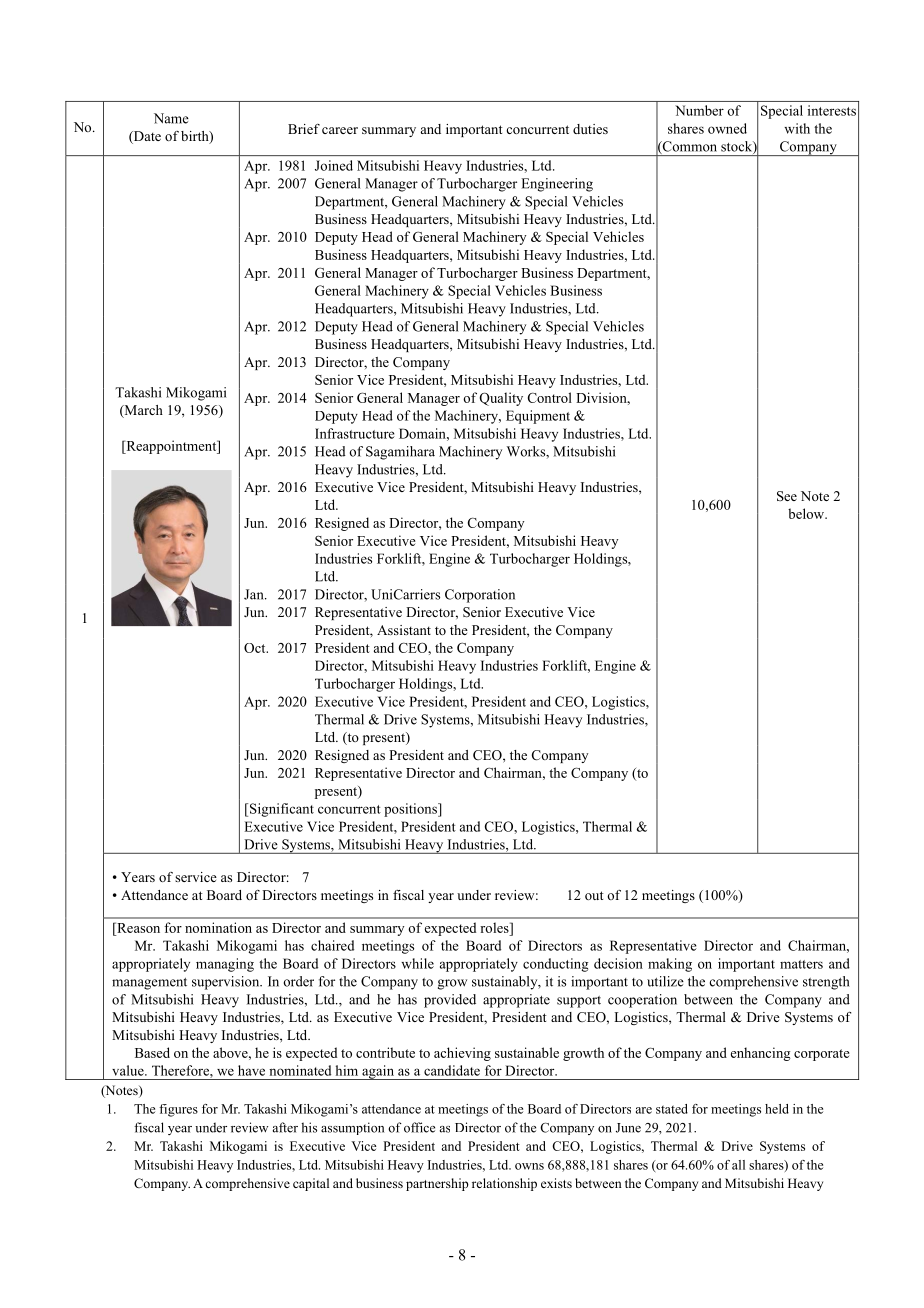  I want to click on relationship, so click(504, 1184).
